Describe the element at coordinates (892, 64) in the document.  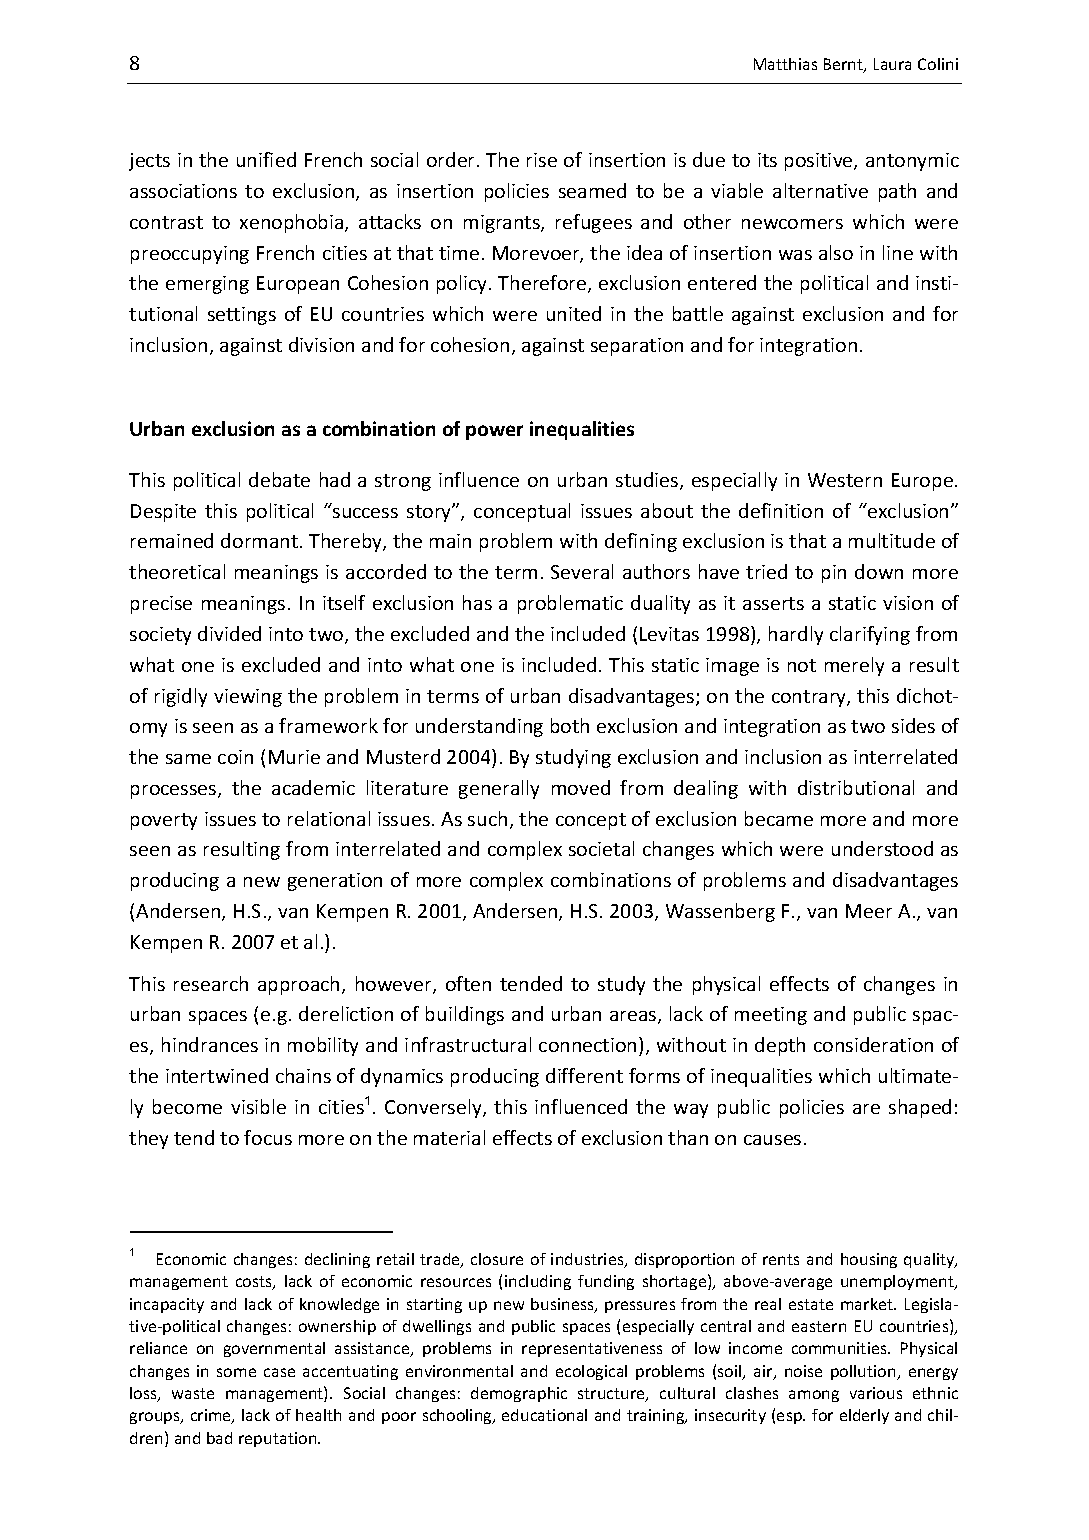
I see `Laura` at that location.
